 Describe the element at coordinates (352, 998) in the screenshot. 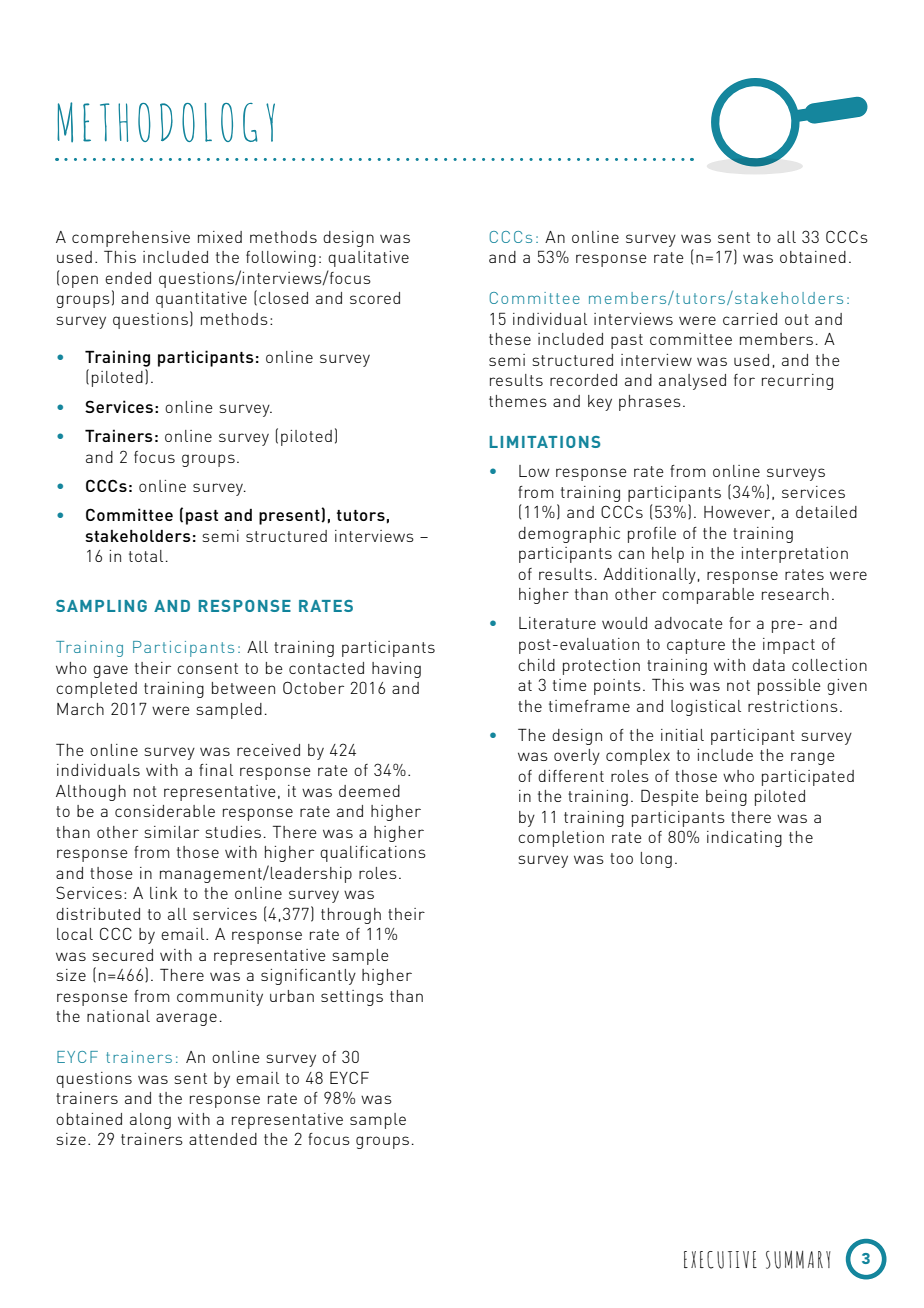

I see `settings` at that location.
